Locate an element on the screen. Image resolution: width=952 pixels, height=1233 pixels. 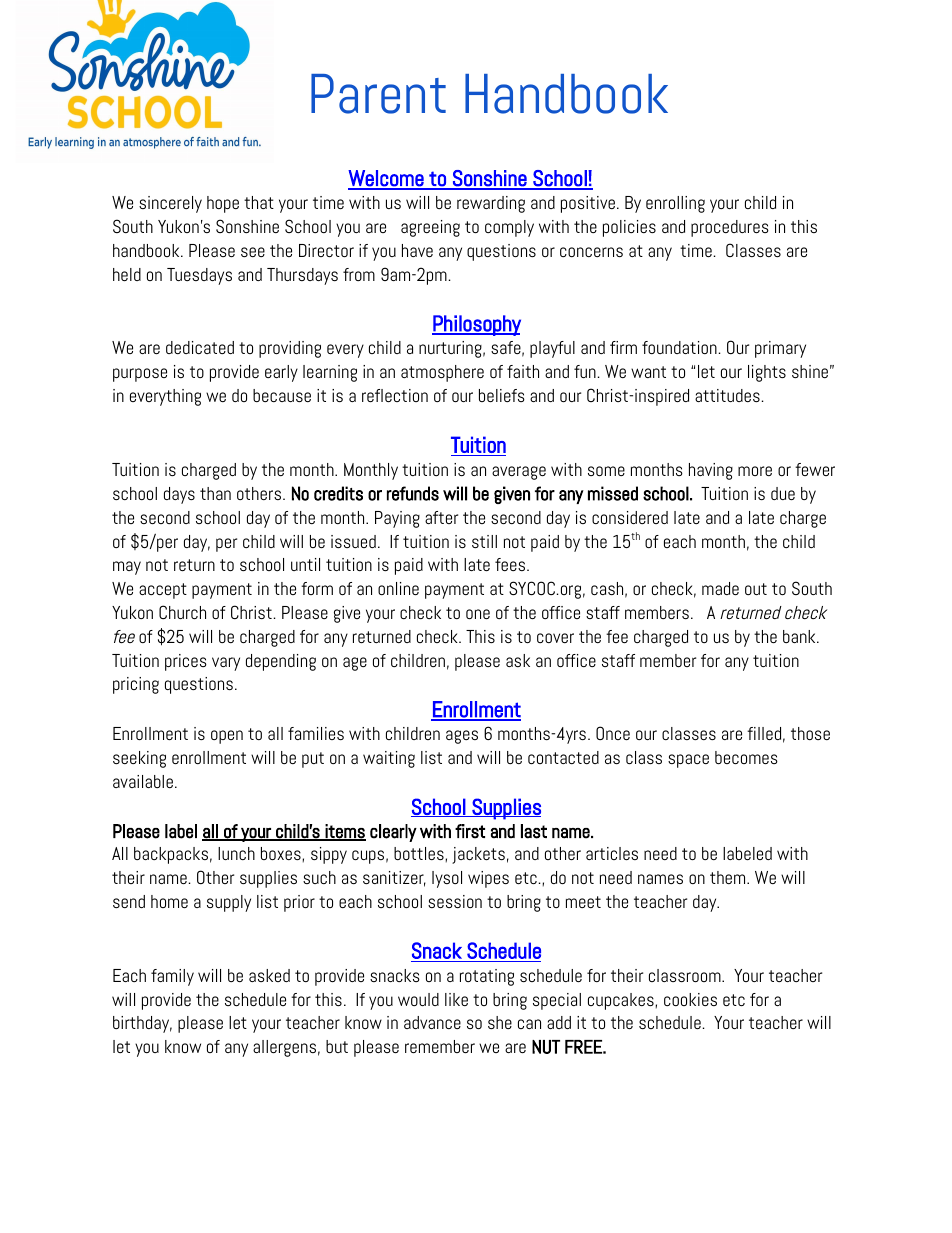
Parent is located at coordinates (378, 94).
